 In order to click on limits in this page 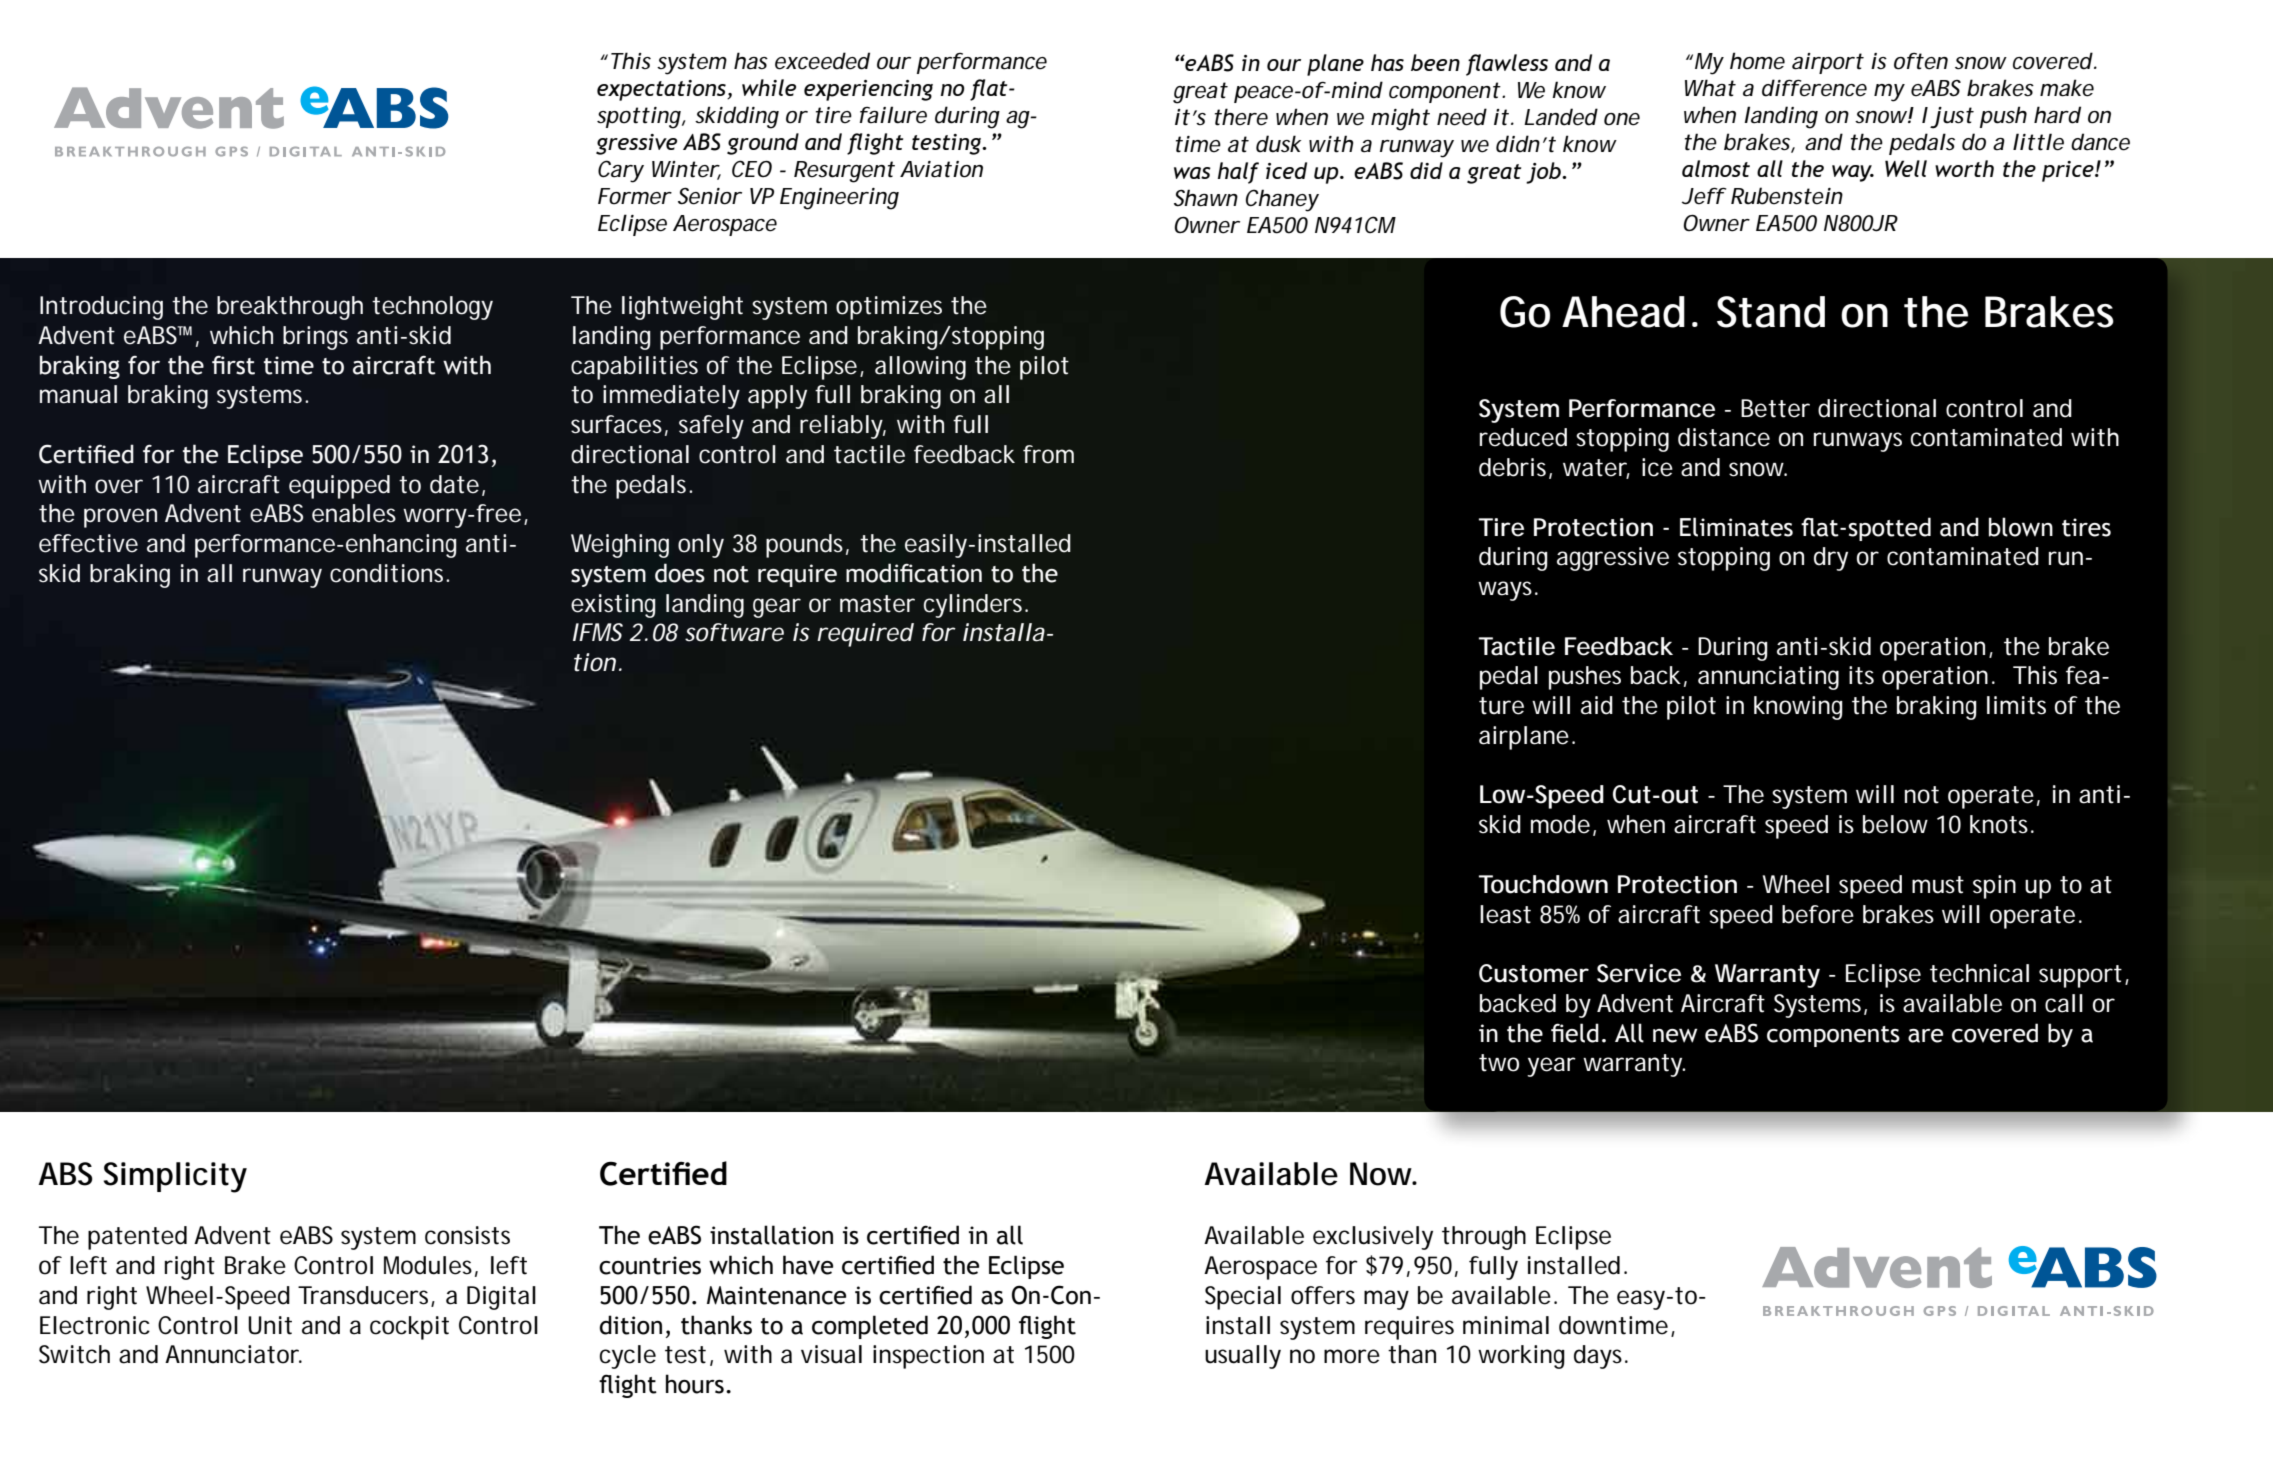, I will do `click(2016, 705)`.
